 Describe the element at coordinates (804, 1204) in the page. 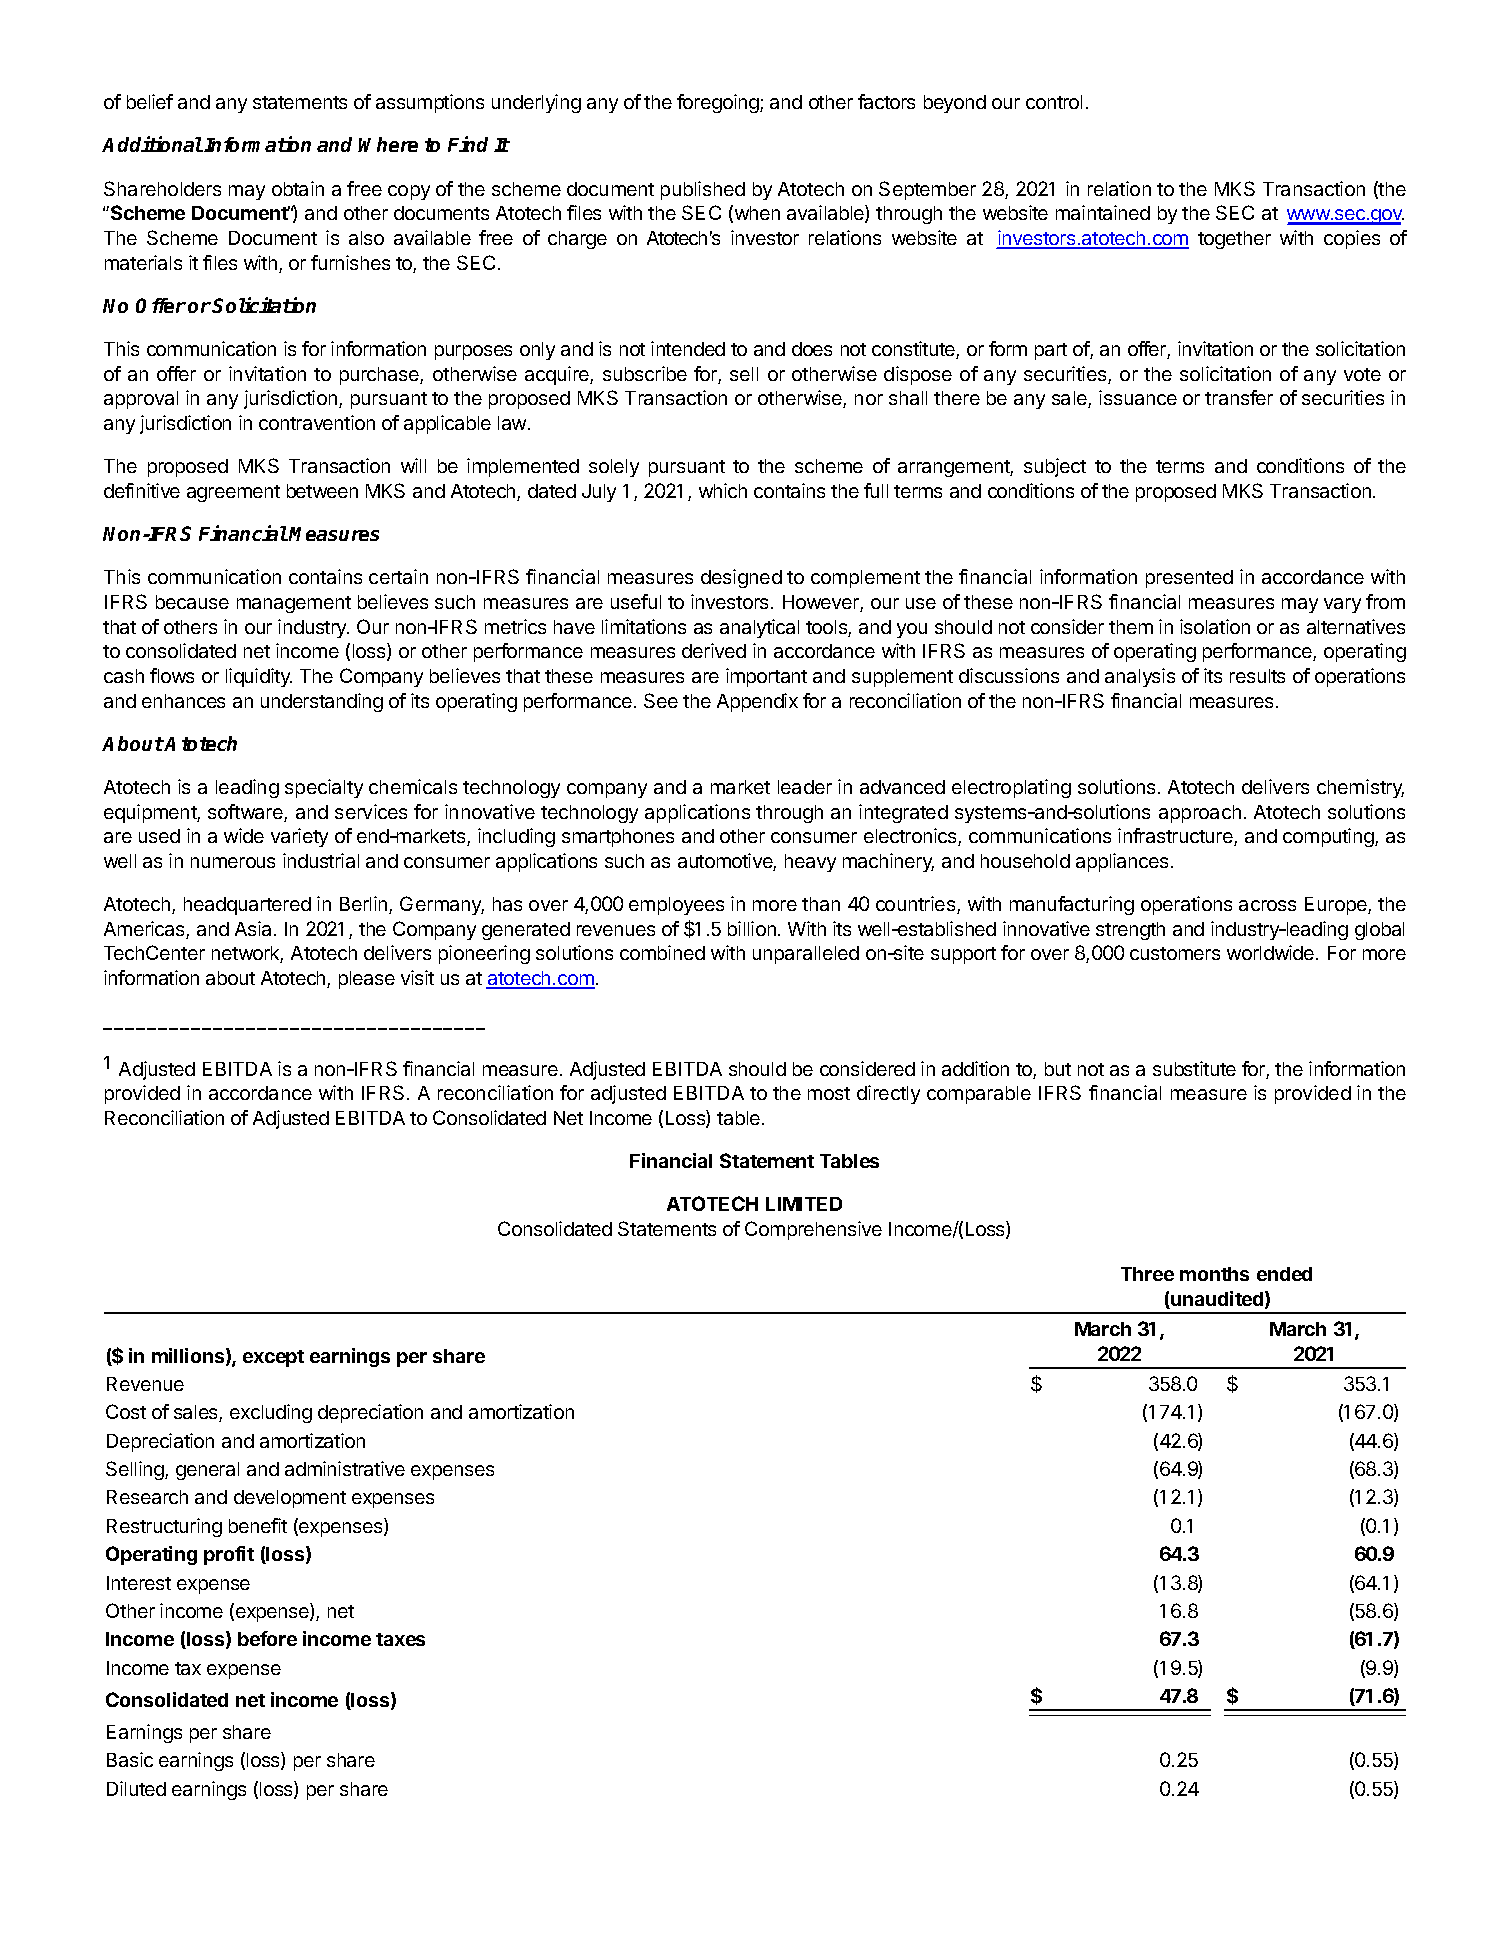

I see `LIMITED` at that location.
